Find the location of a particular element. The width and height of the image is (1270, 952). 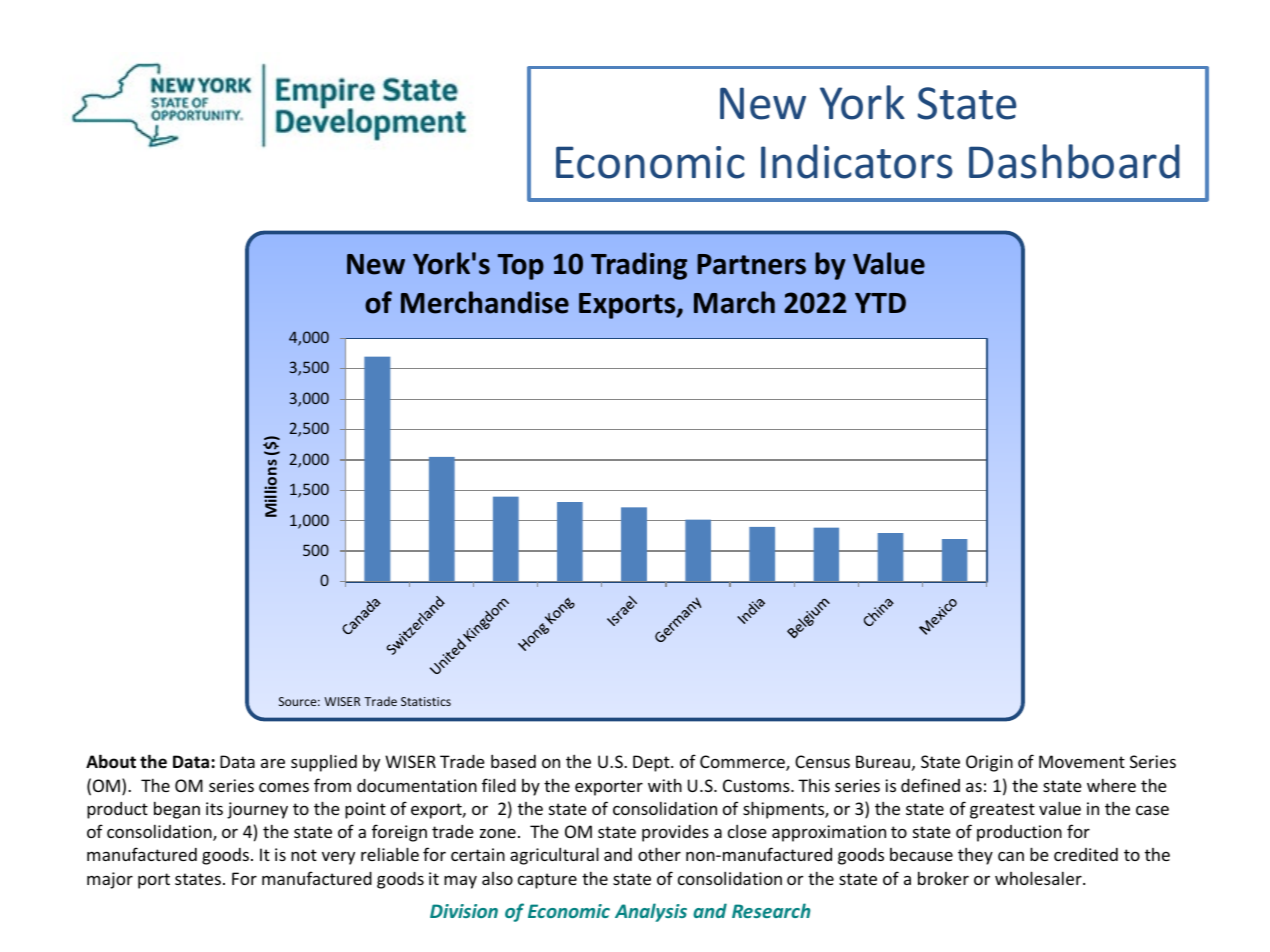

based is located at coordinates (513, 761).
